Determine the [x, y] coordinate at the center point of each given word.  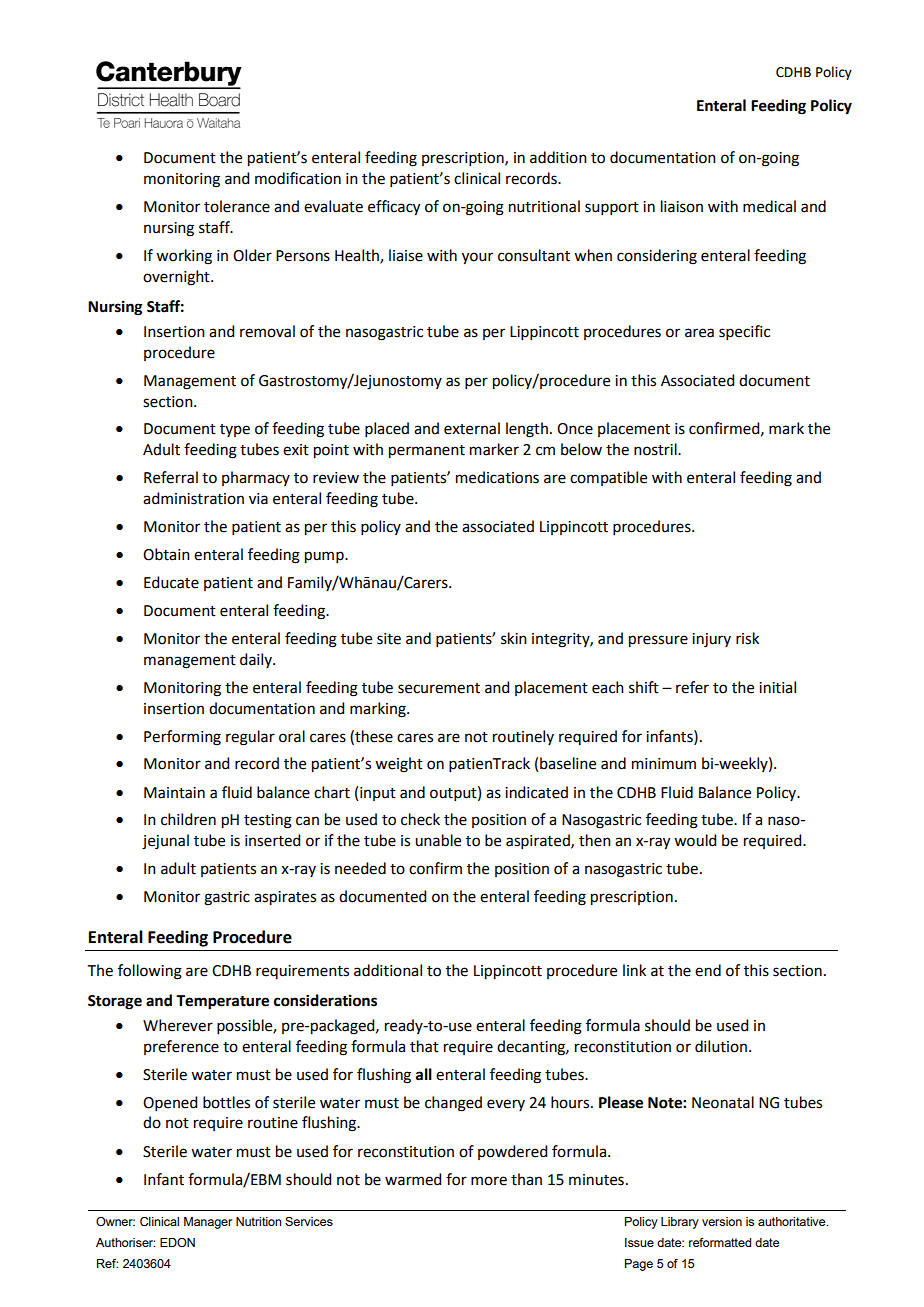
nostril [656, 449]
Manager [208, 1223]
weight [399, 765]
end [708, 970]
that [424, 1046]
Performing [182, 738]
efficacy [394, 208]
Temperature [222, 1002]
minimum [664, 764]
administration [193, 498]
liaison [682, 206]
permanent [427, 452]
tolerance [237, 206]
